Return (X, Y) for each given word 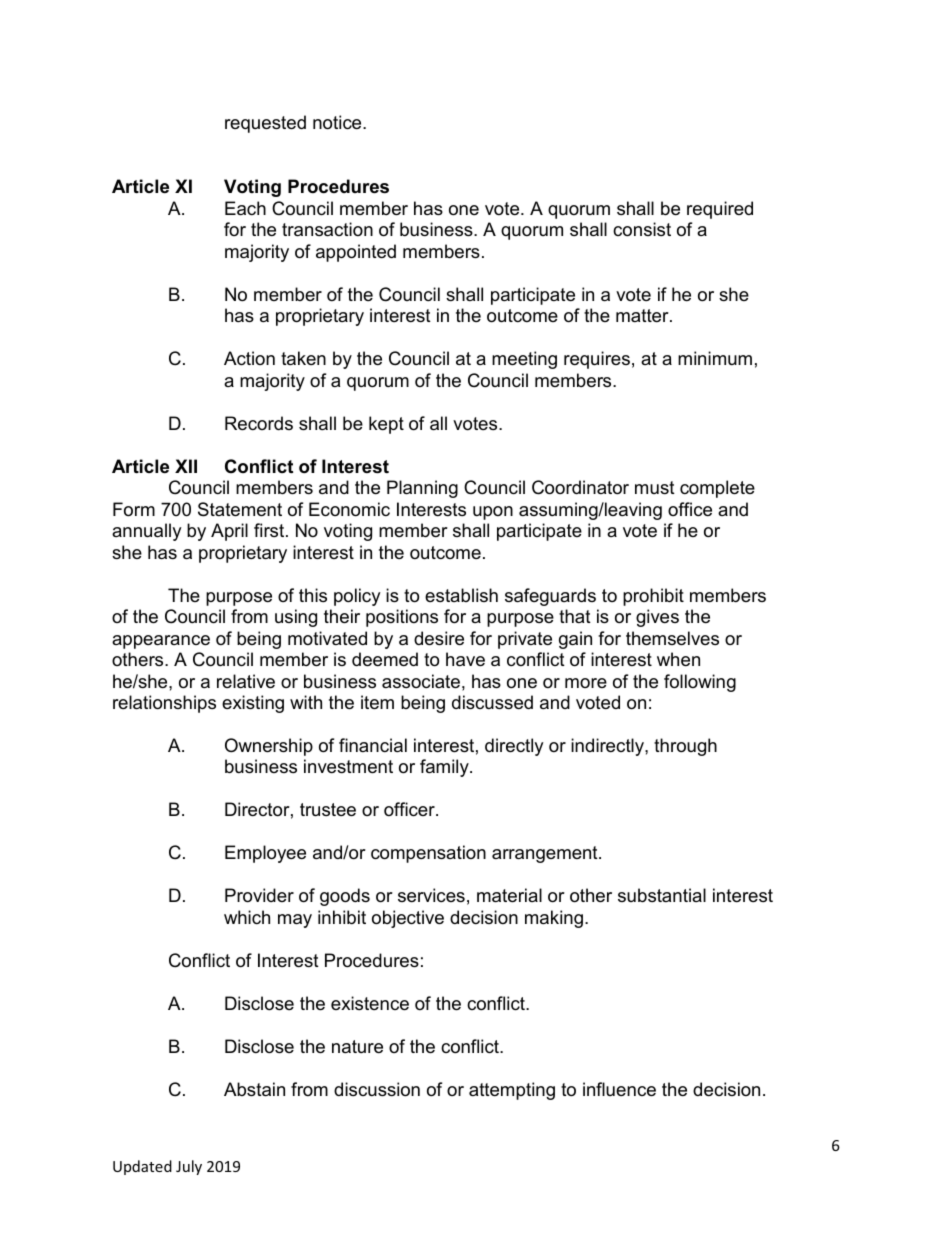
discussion (377, 1089)
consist (642, 229)
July (189, 1167)
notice (338, 122)
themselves (672, 638)
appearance (161, 642)
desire (439, 638)
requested (265, 124)
